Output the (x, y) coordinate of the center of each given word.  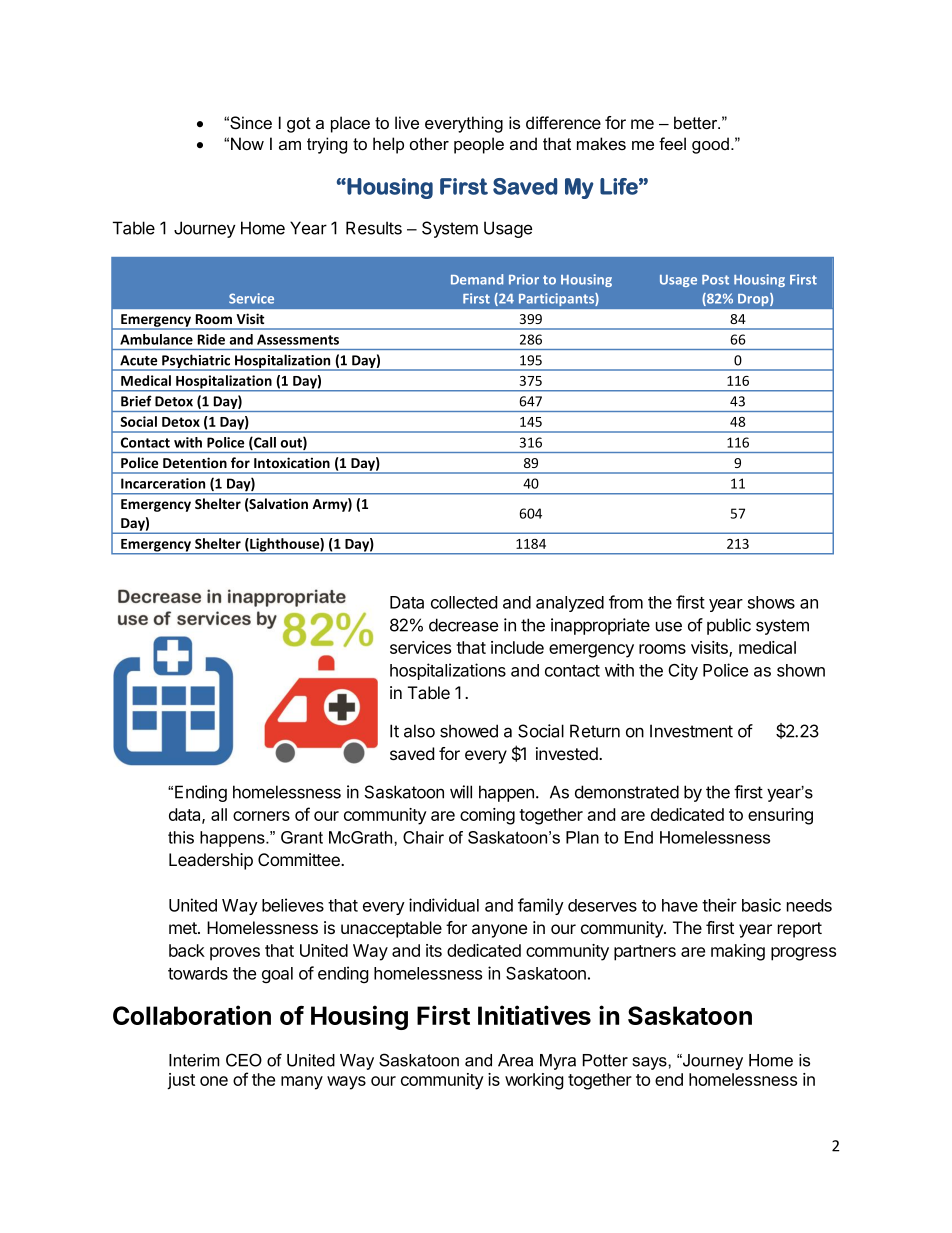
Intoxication (292, 462)
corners (261, 816)
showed (469, 731)
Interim (194, 1060)
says (650, 1063)
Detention (195, 462)
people (479, 145)
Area (515, 1060)
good (710, 145)
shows (771, 602)
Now (247, 143)
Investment (691, 731)
